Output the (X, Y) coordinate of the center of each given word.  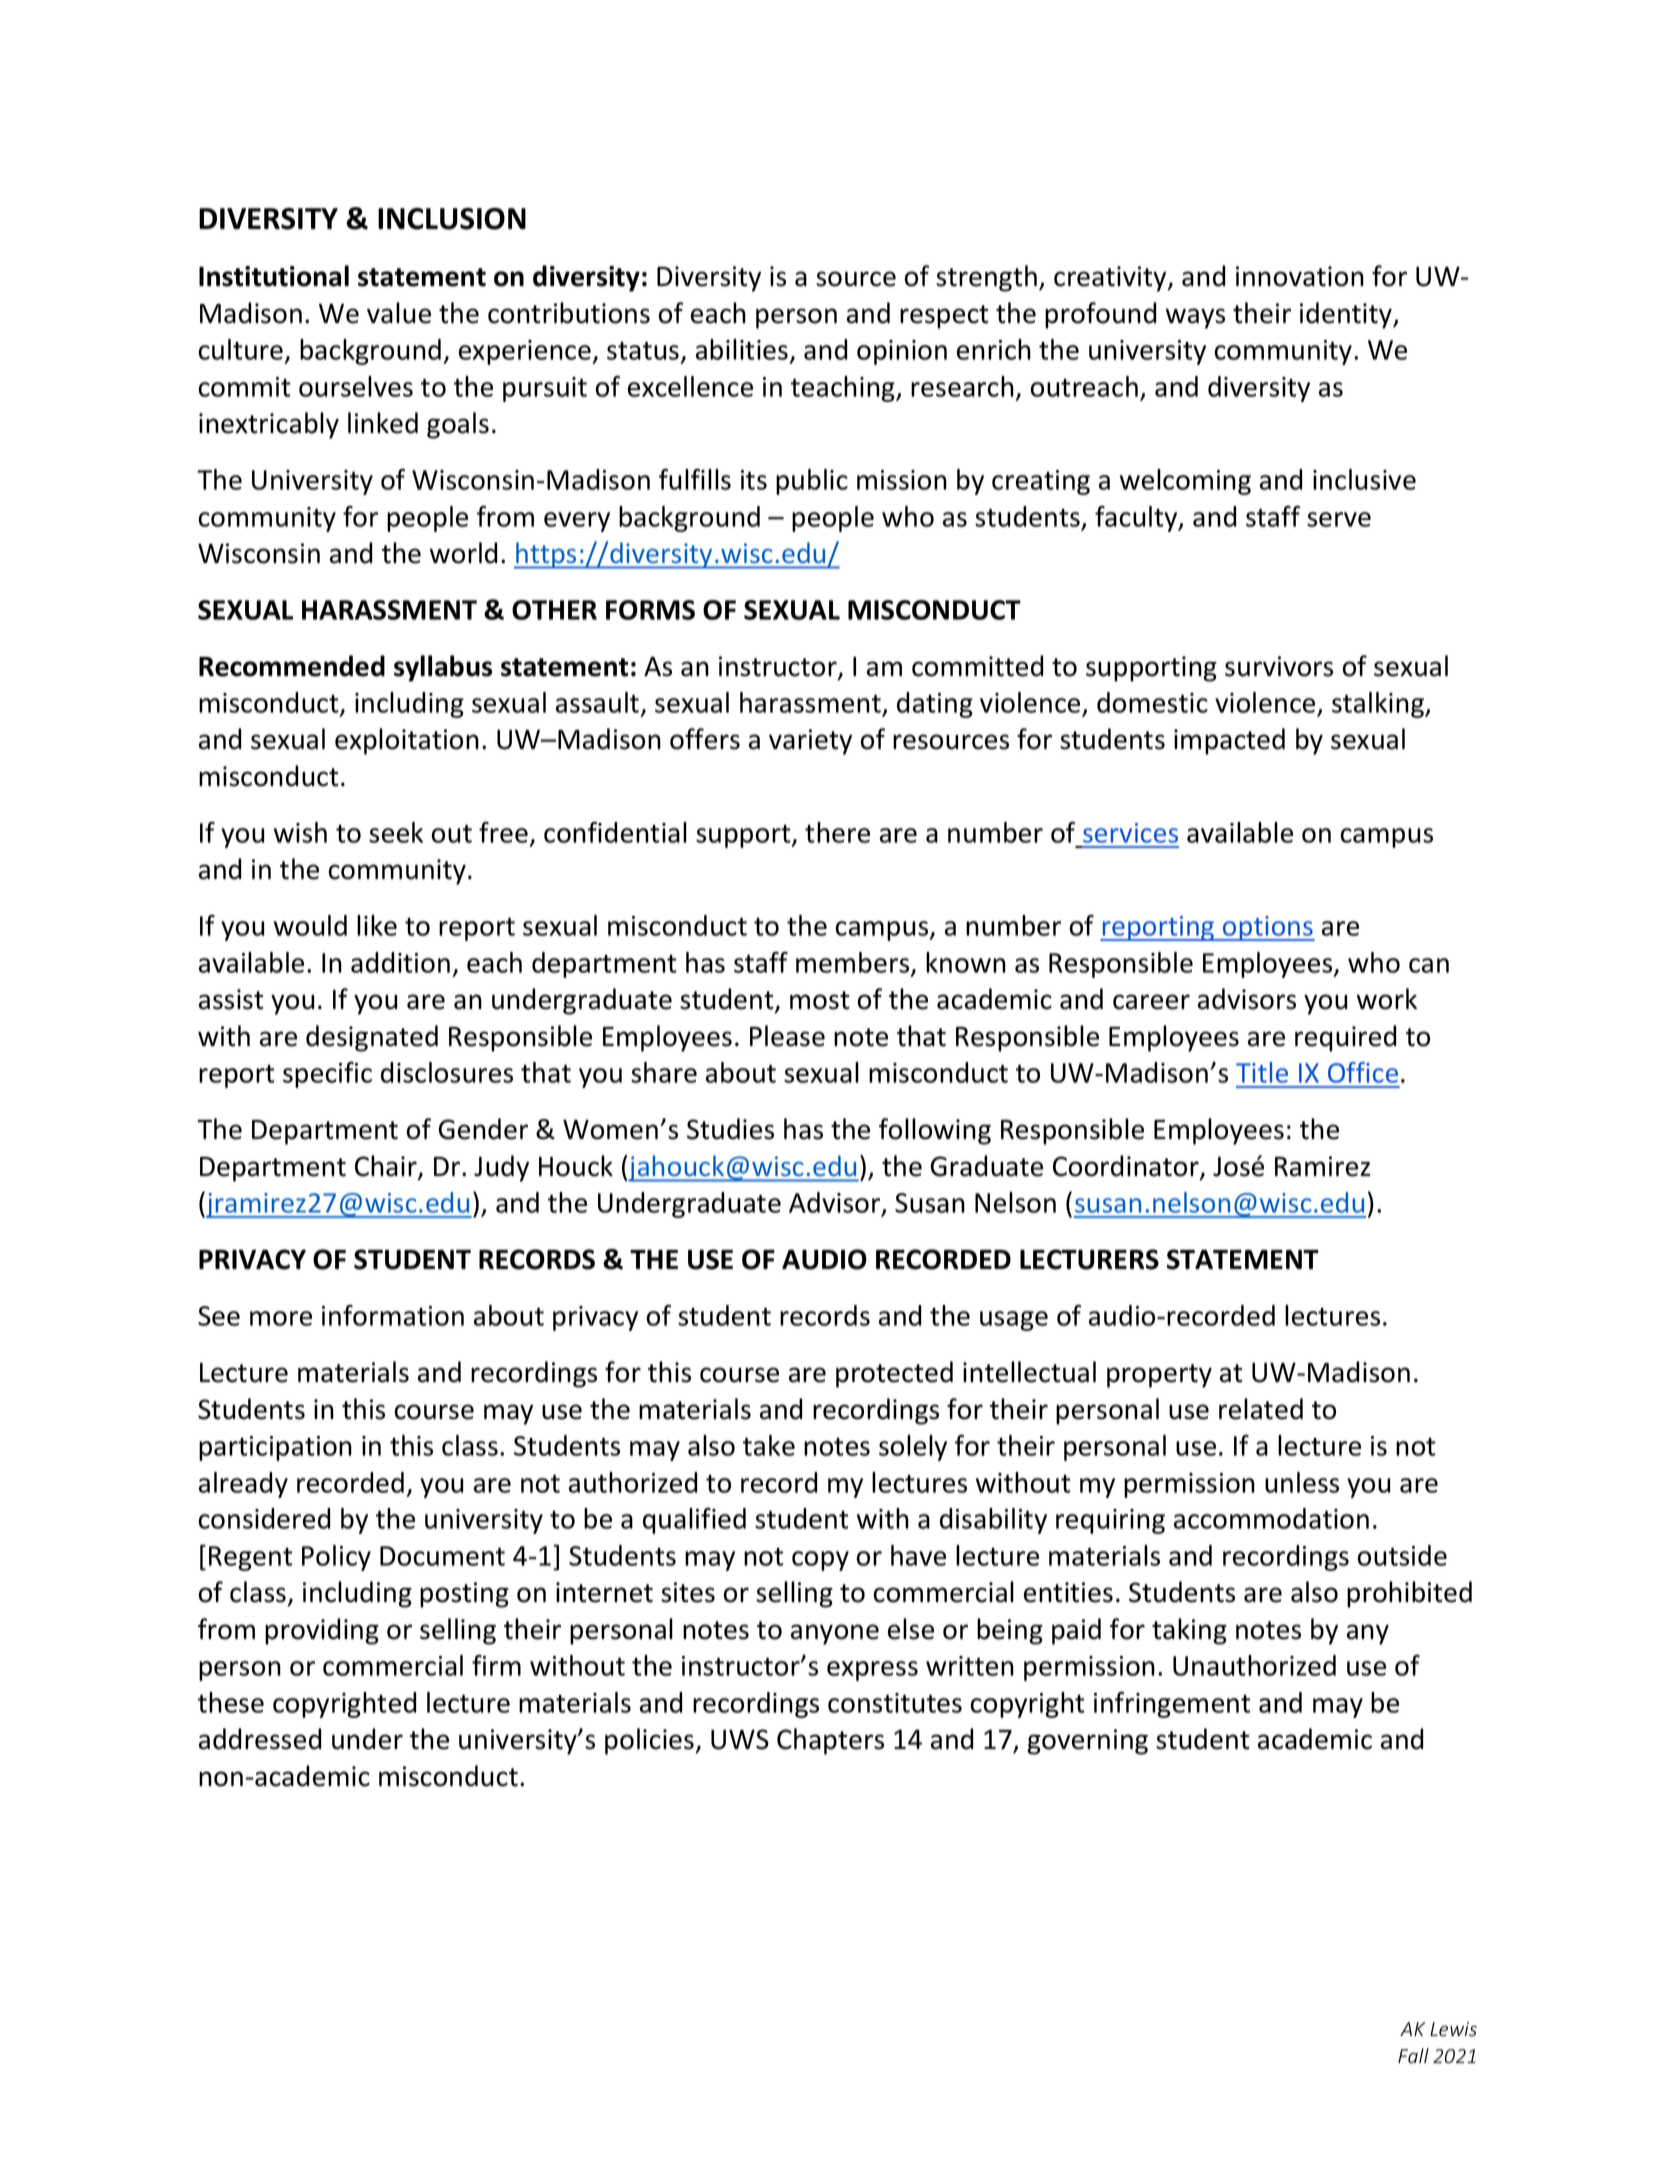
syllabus (443, 668)
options (1268, 928)
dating (935, 705)
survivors (1279, 666)
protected (894, 1374)
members (854, 963)
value (399, 313)
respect (944, 317)
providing (322, 1631)
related (1261, 1409)
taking (1189, 1631)
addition (400, 962)
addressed (260, 1739)
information (393, 1315)
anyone (835, 1634)
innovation (1300, 276)
